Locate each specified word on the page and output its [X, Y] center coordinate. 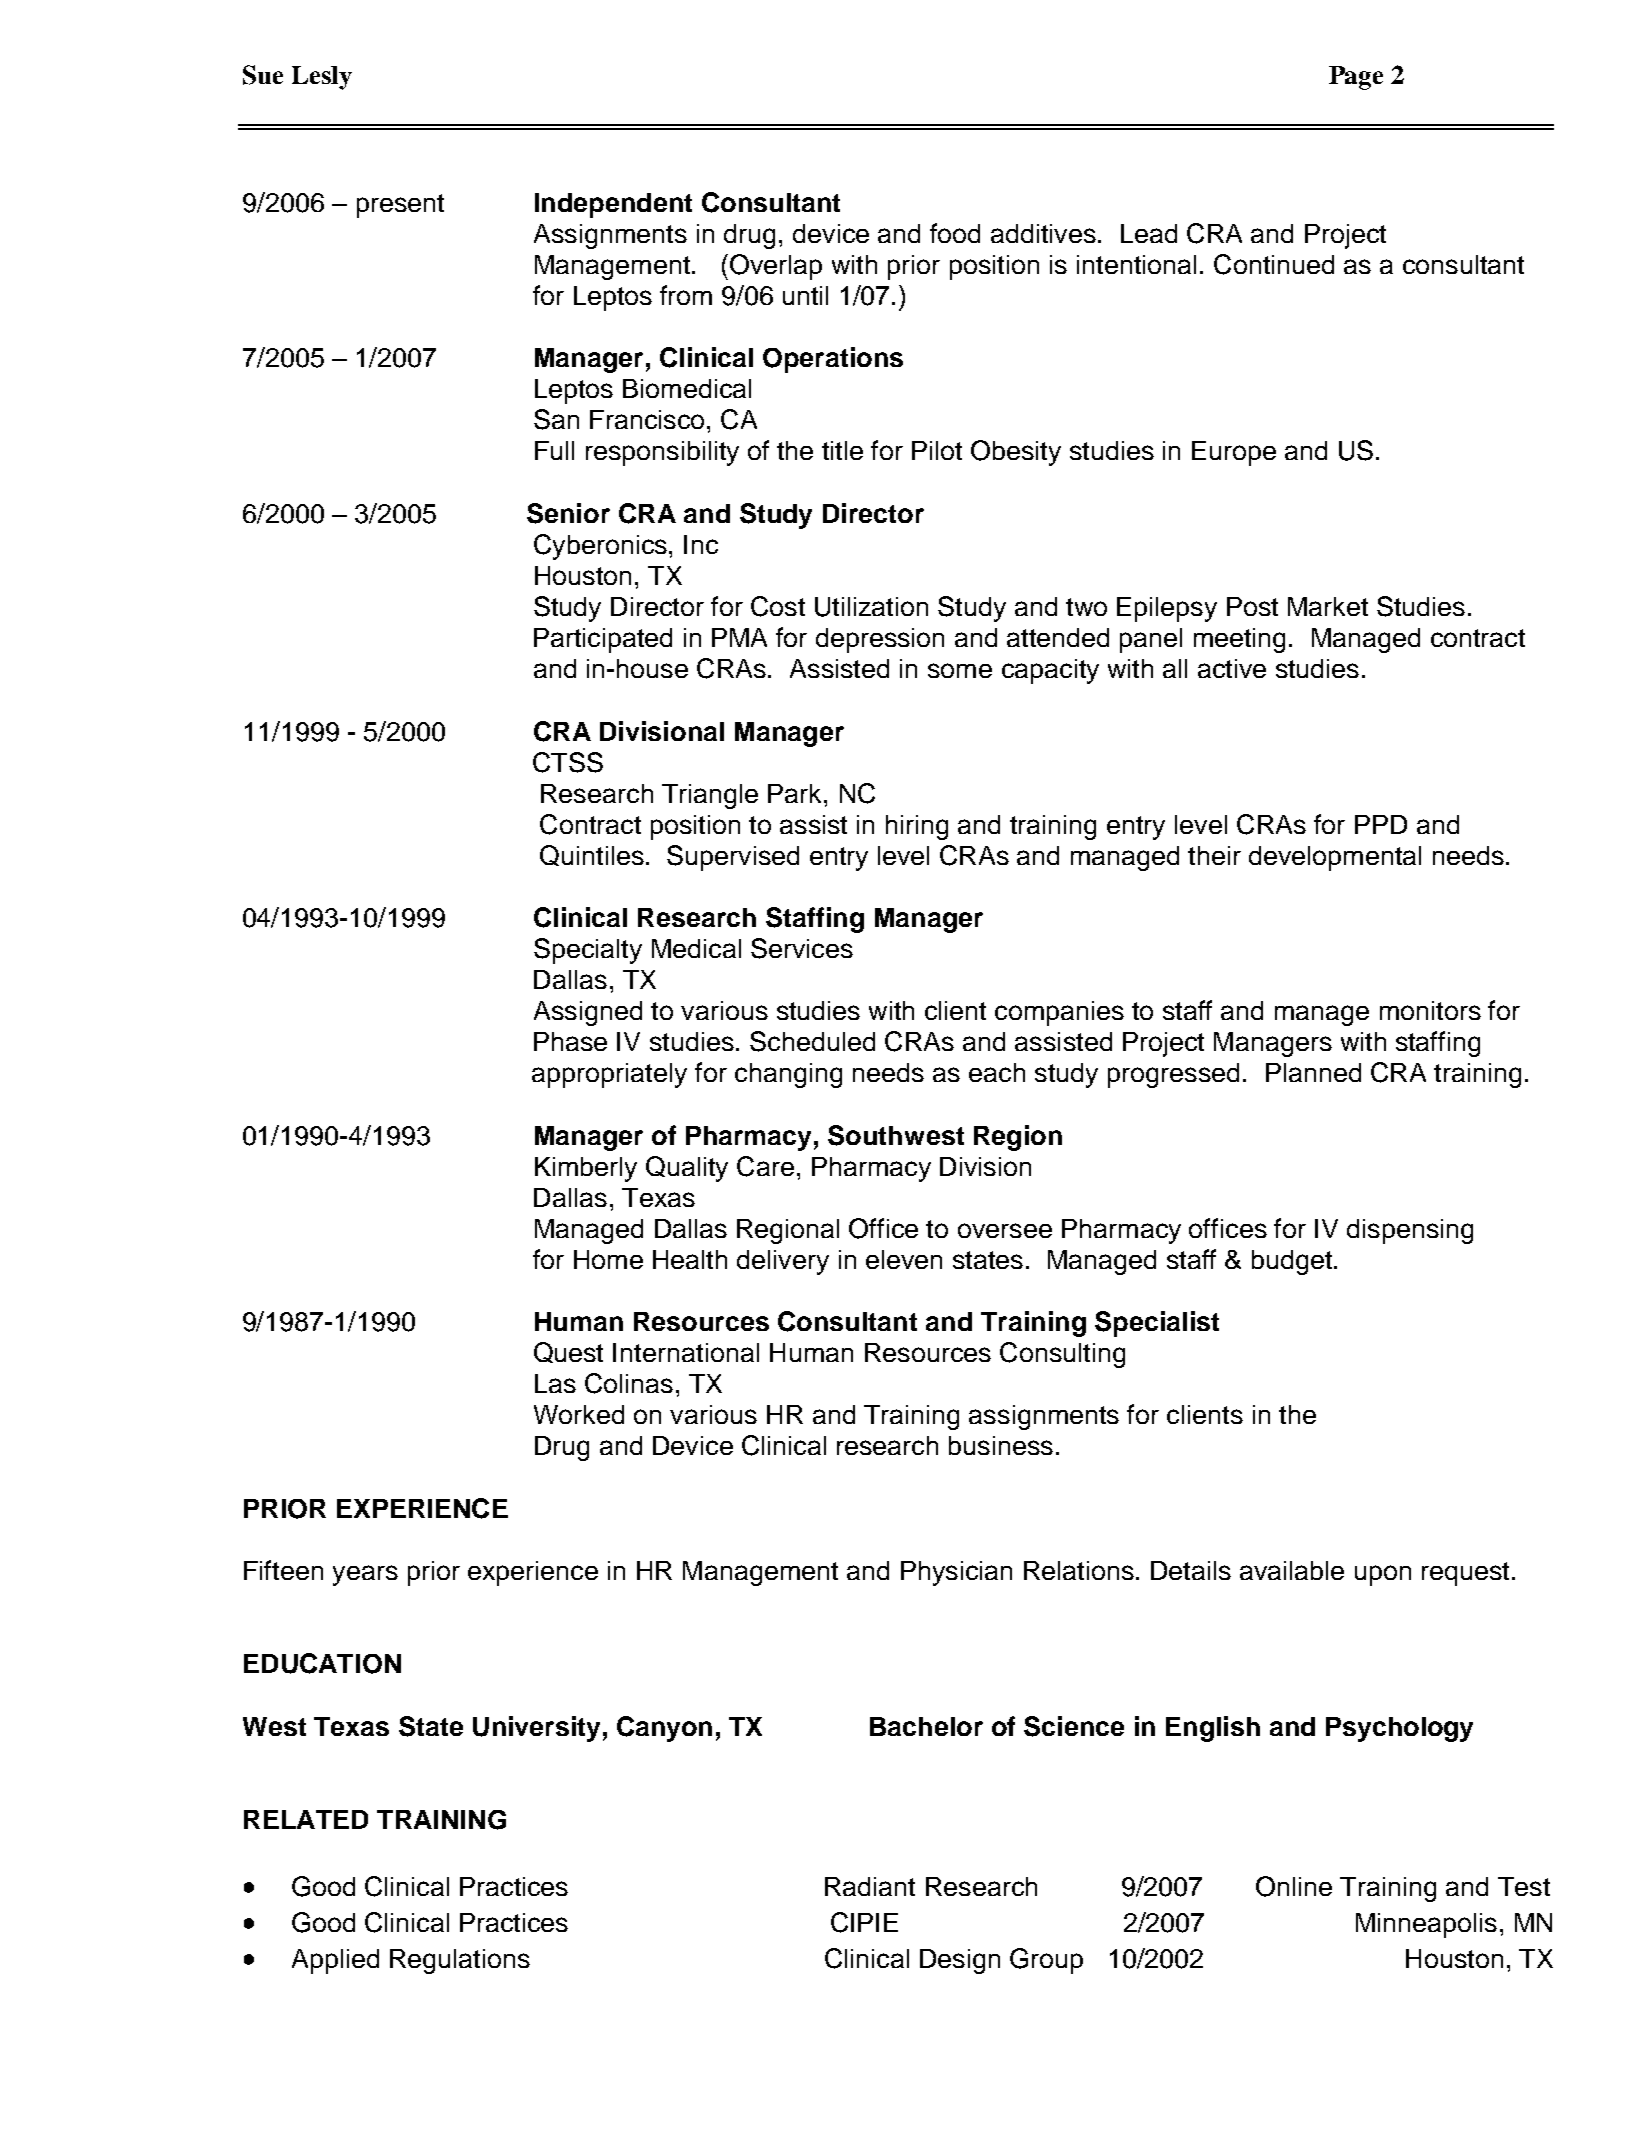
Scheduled [812, 1041]
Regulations [460, 1961]
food [955, 233]
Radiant [870, 1886]
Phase [570, 1041]
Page [1356, 78]
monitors [1430, 1010]
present [400, 206]
